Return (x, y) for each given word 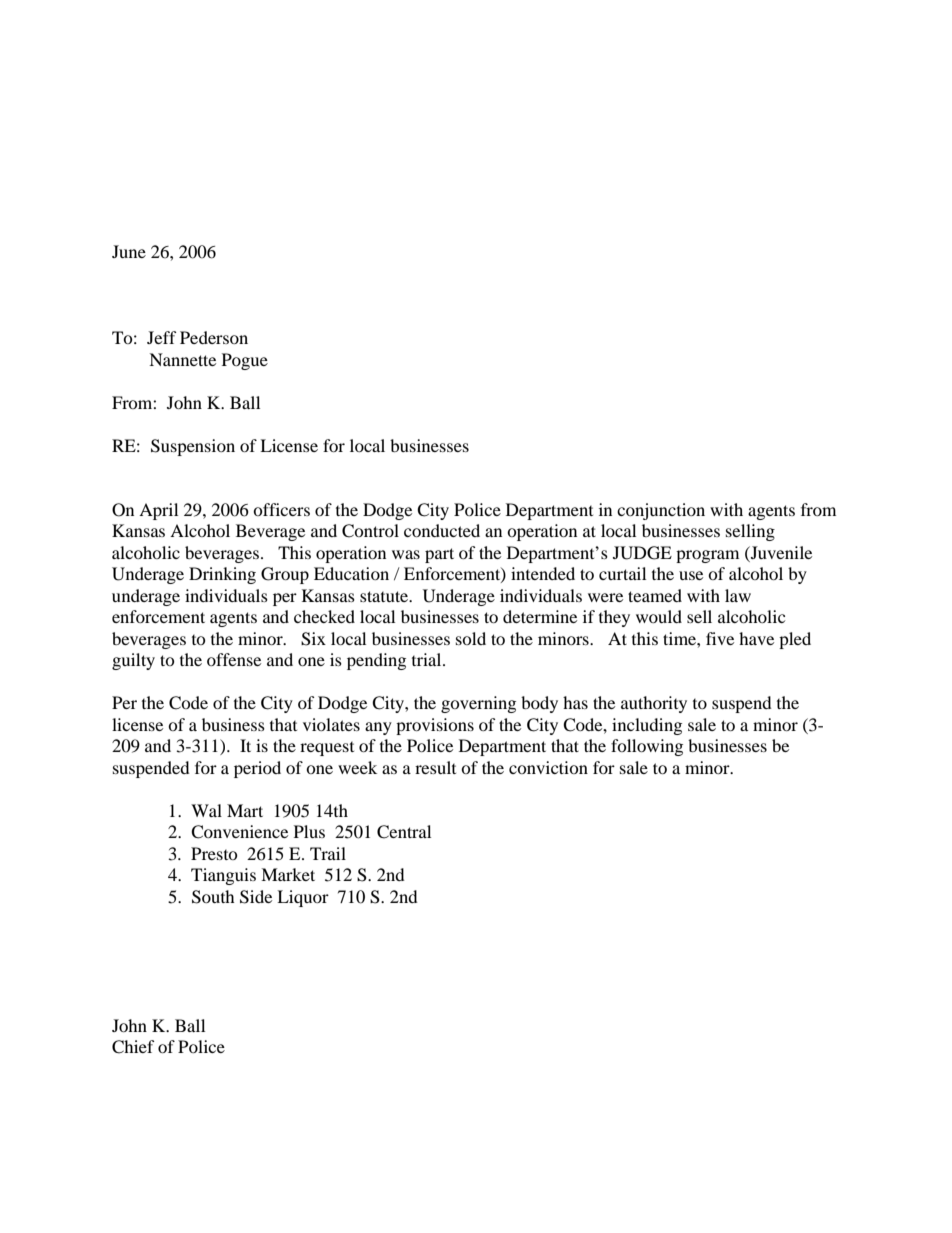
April (158, 511)
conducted (442, 530)
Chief (133, 1047)
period (257, 769)
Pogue (245, 361)
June (129, 251)
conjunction (661, 511)
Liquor (303, 898)
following (647, 747)
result (435, 767)
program (707, 556)
